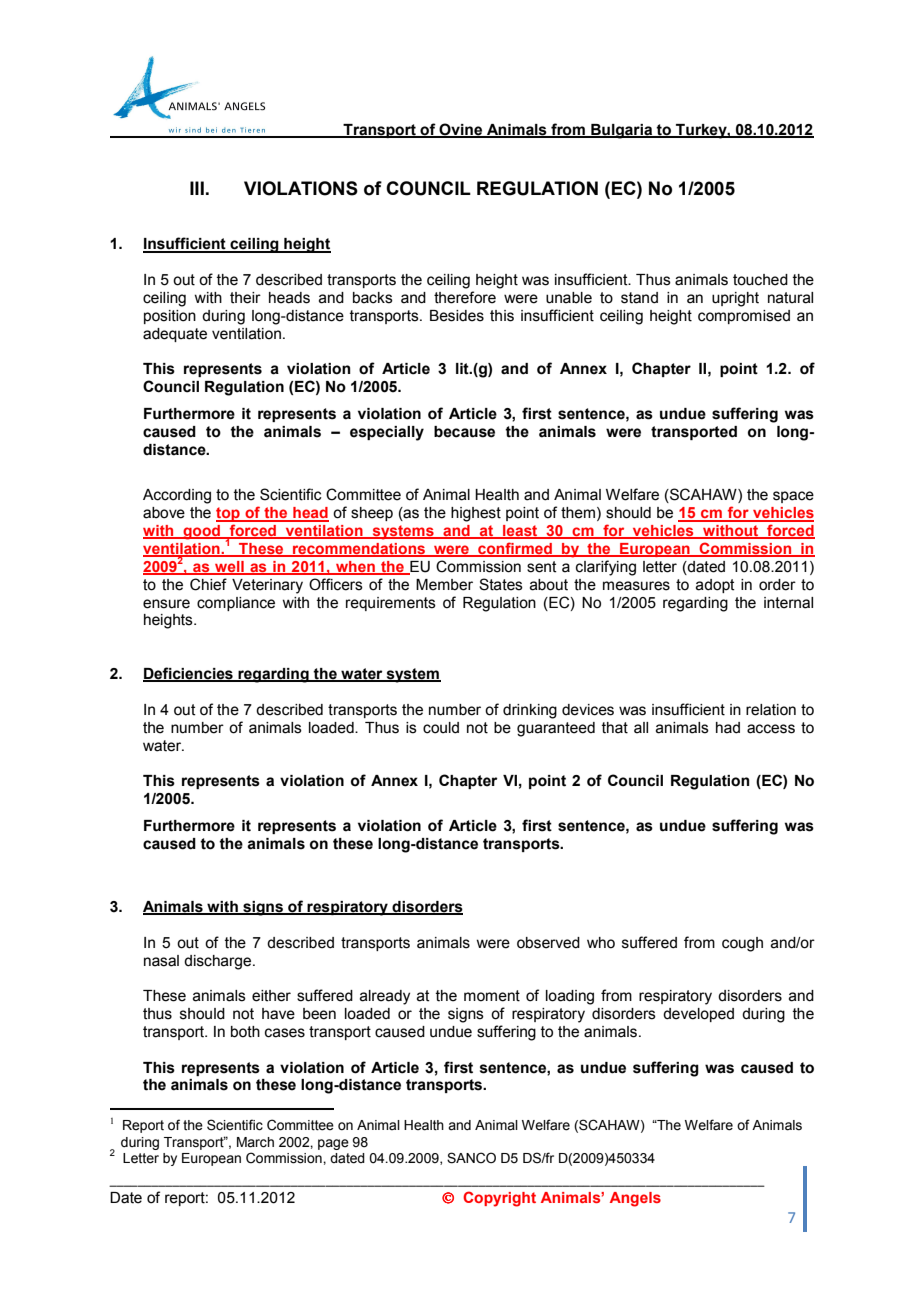 The image size is (924, 1308). I want to click on had, so click(728, 728).
